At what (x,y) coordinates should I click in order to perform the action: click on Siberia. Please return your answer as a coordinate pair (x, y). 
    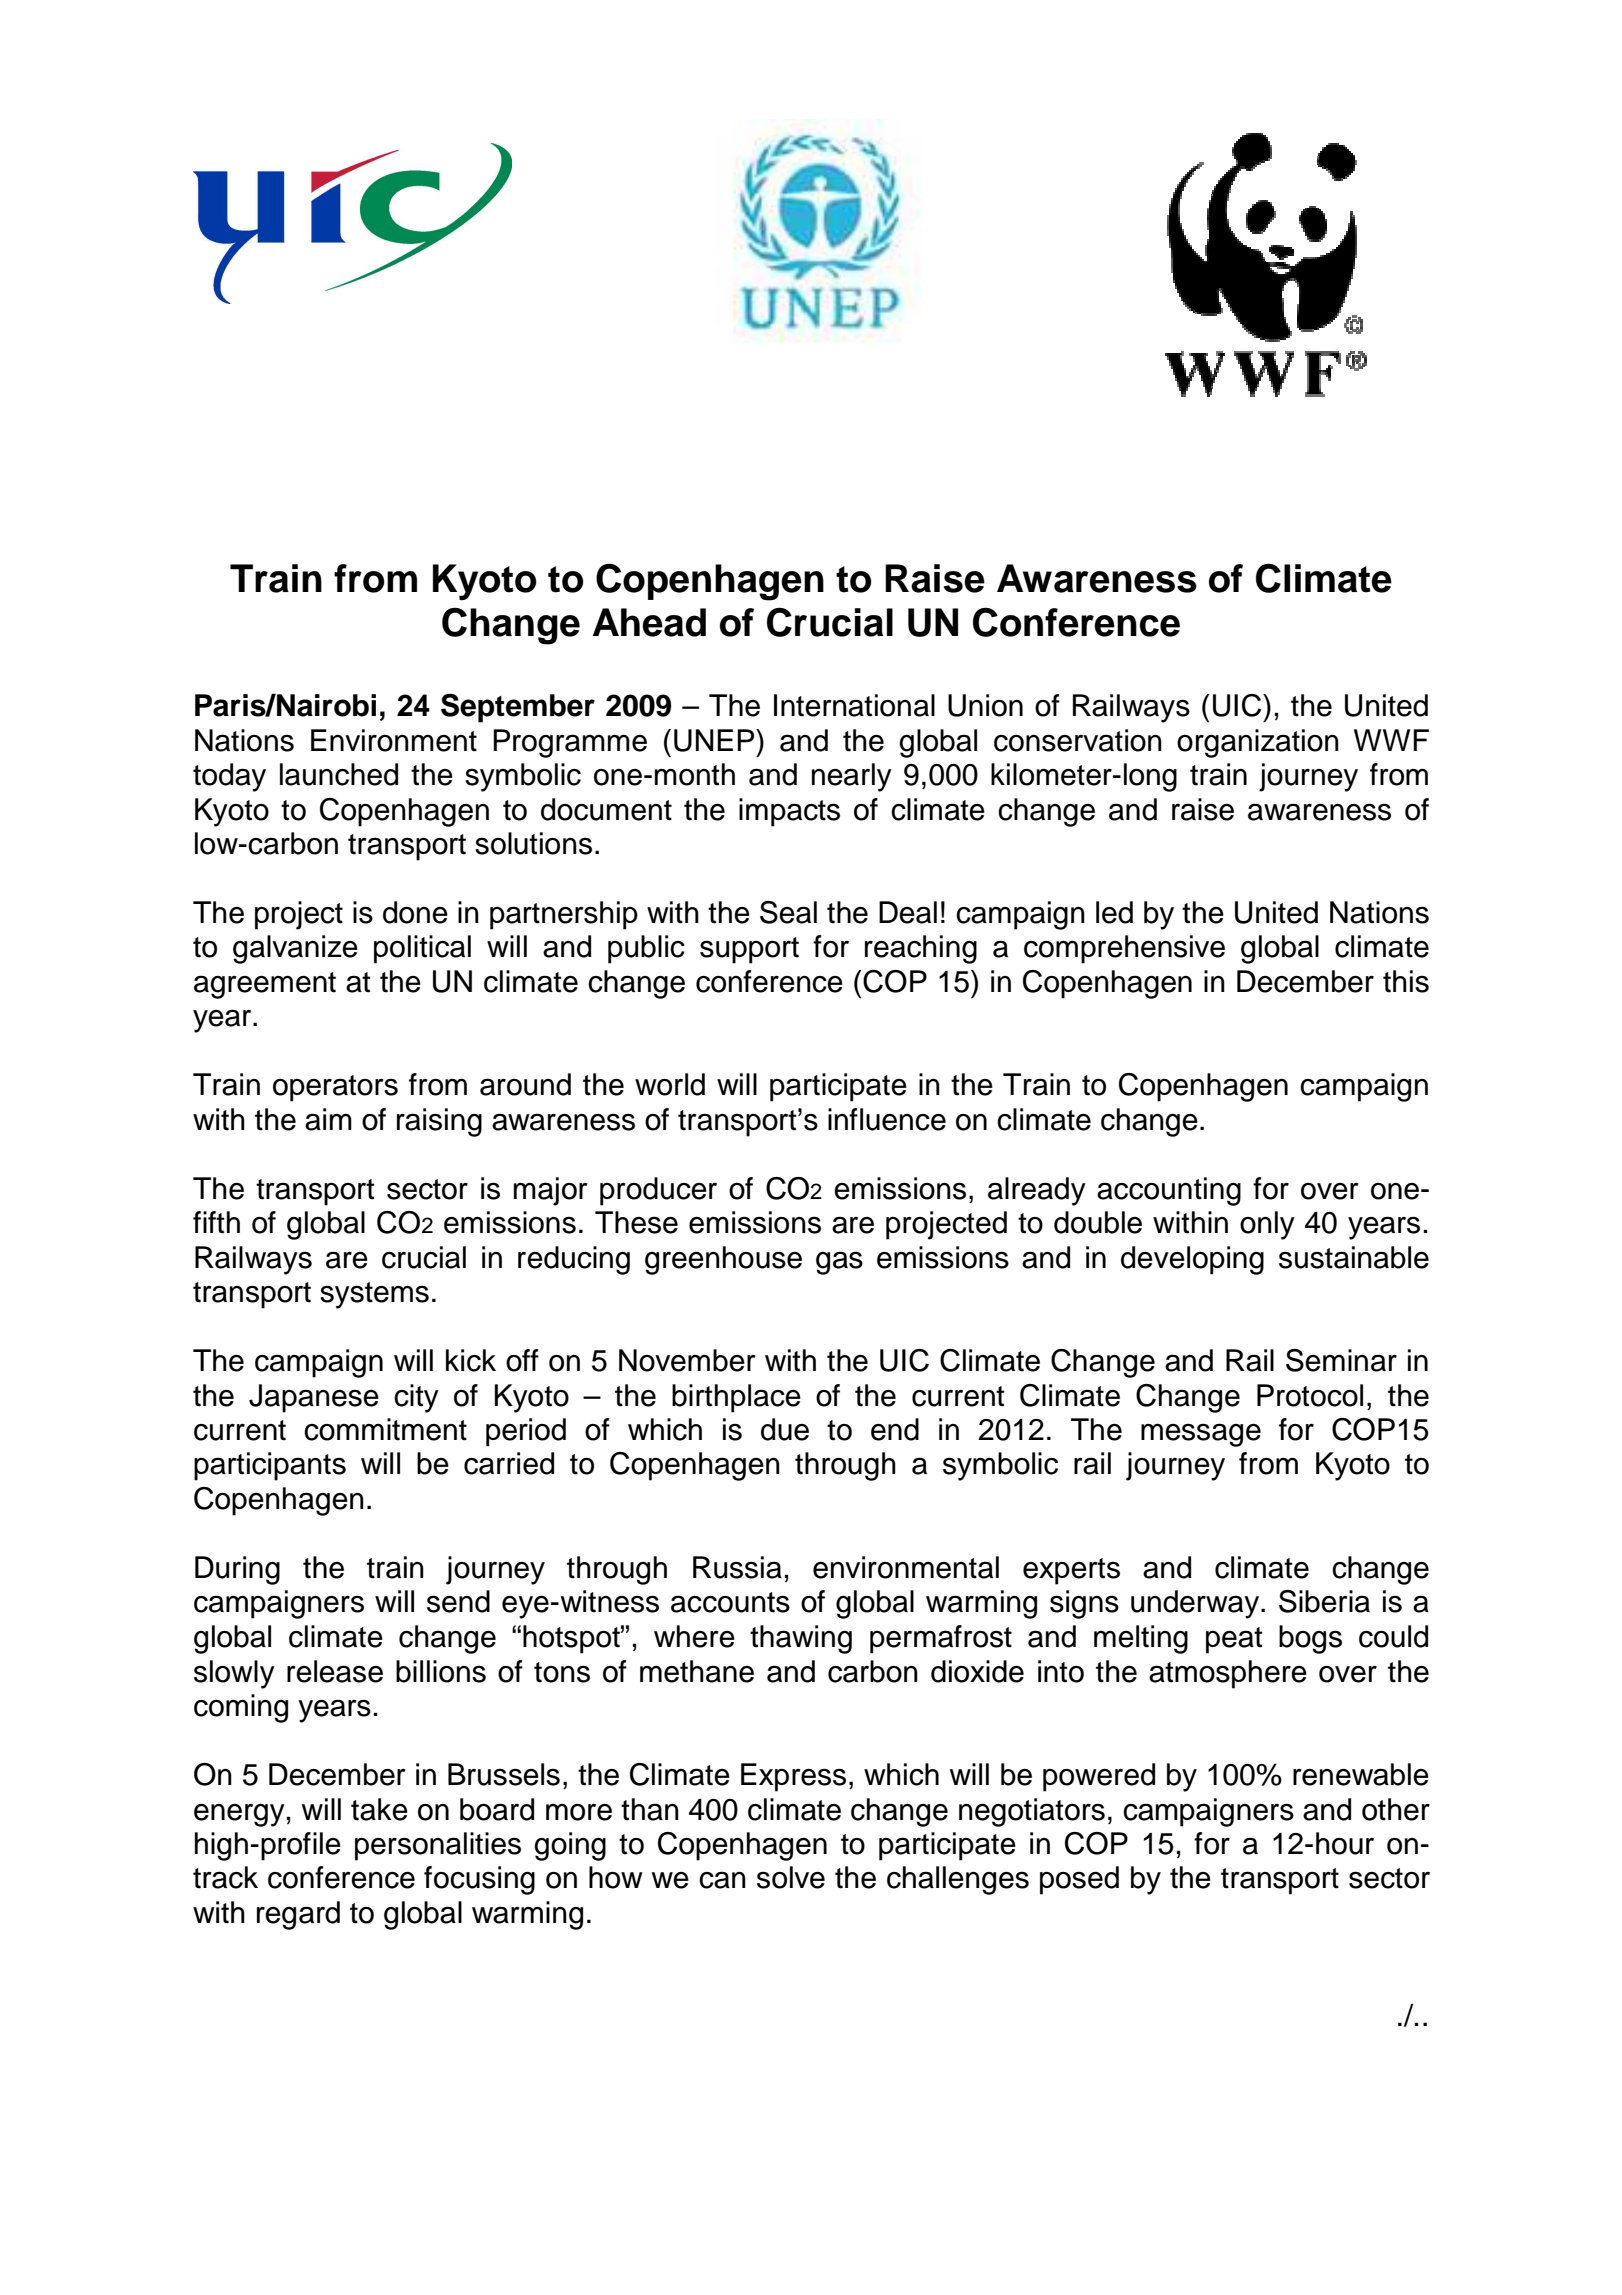
    Looking at the image, I should click on (1324, 1601).
